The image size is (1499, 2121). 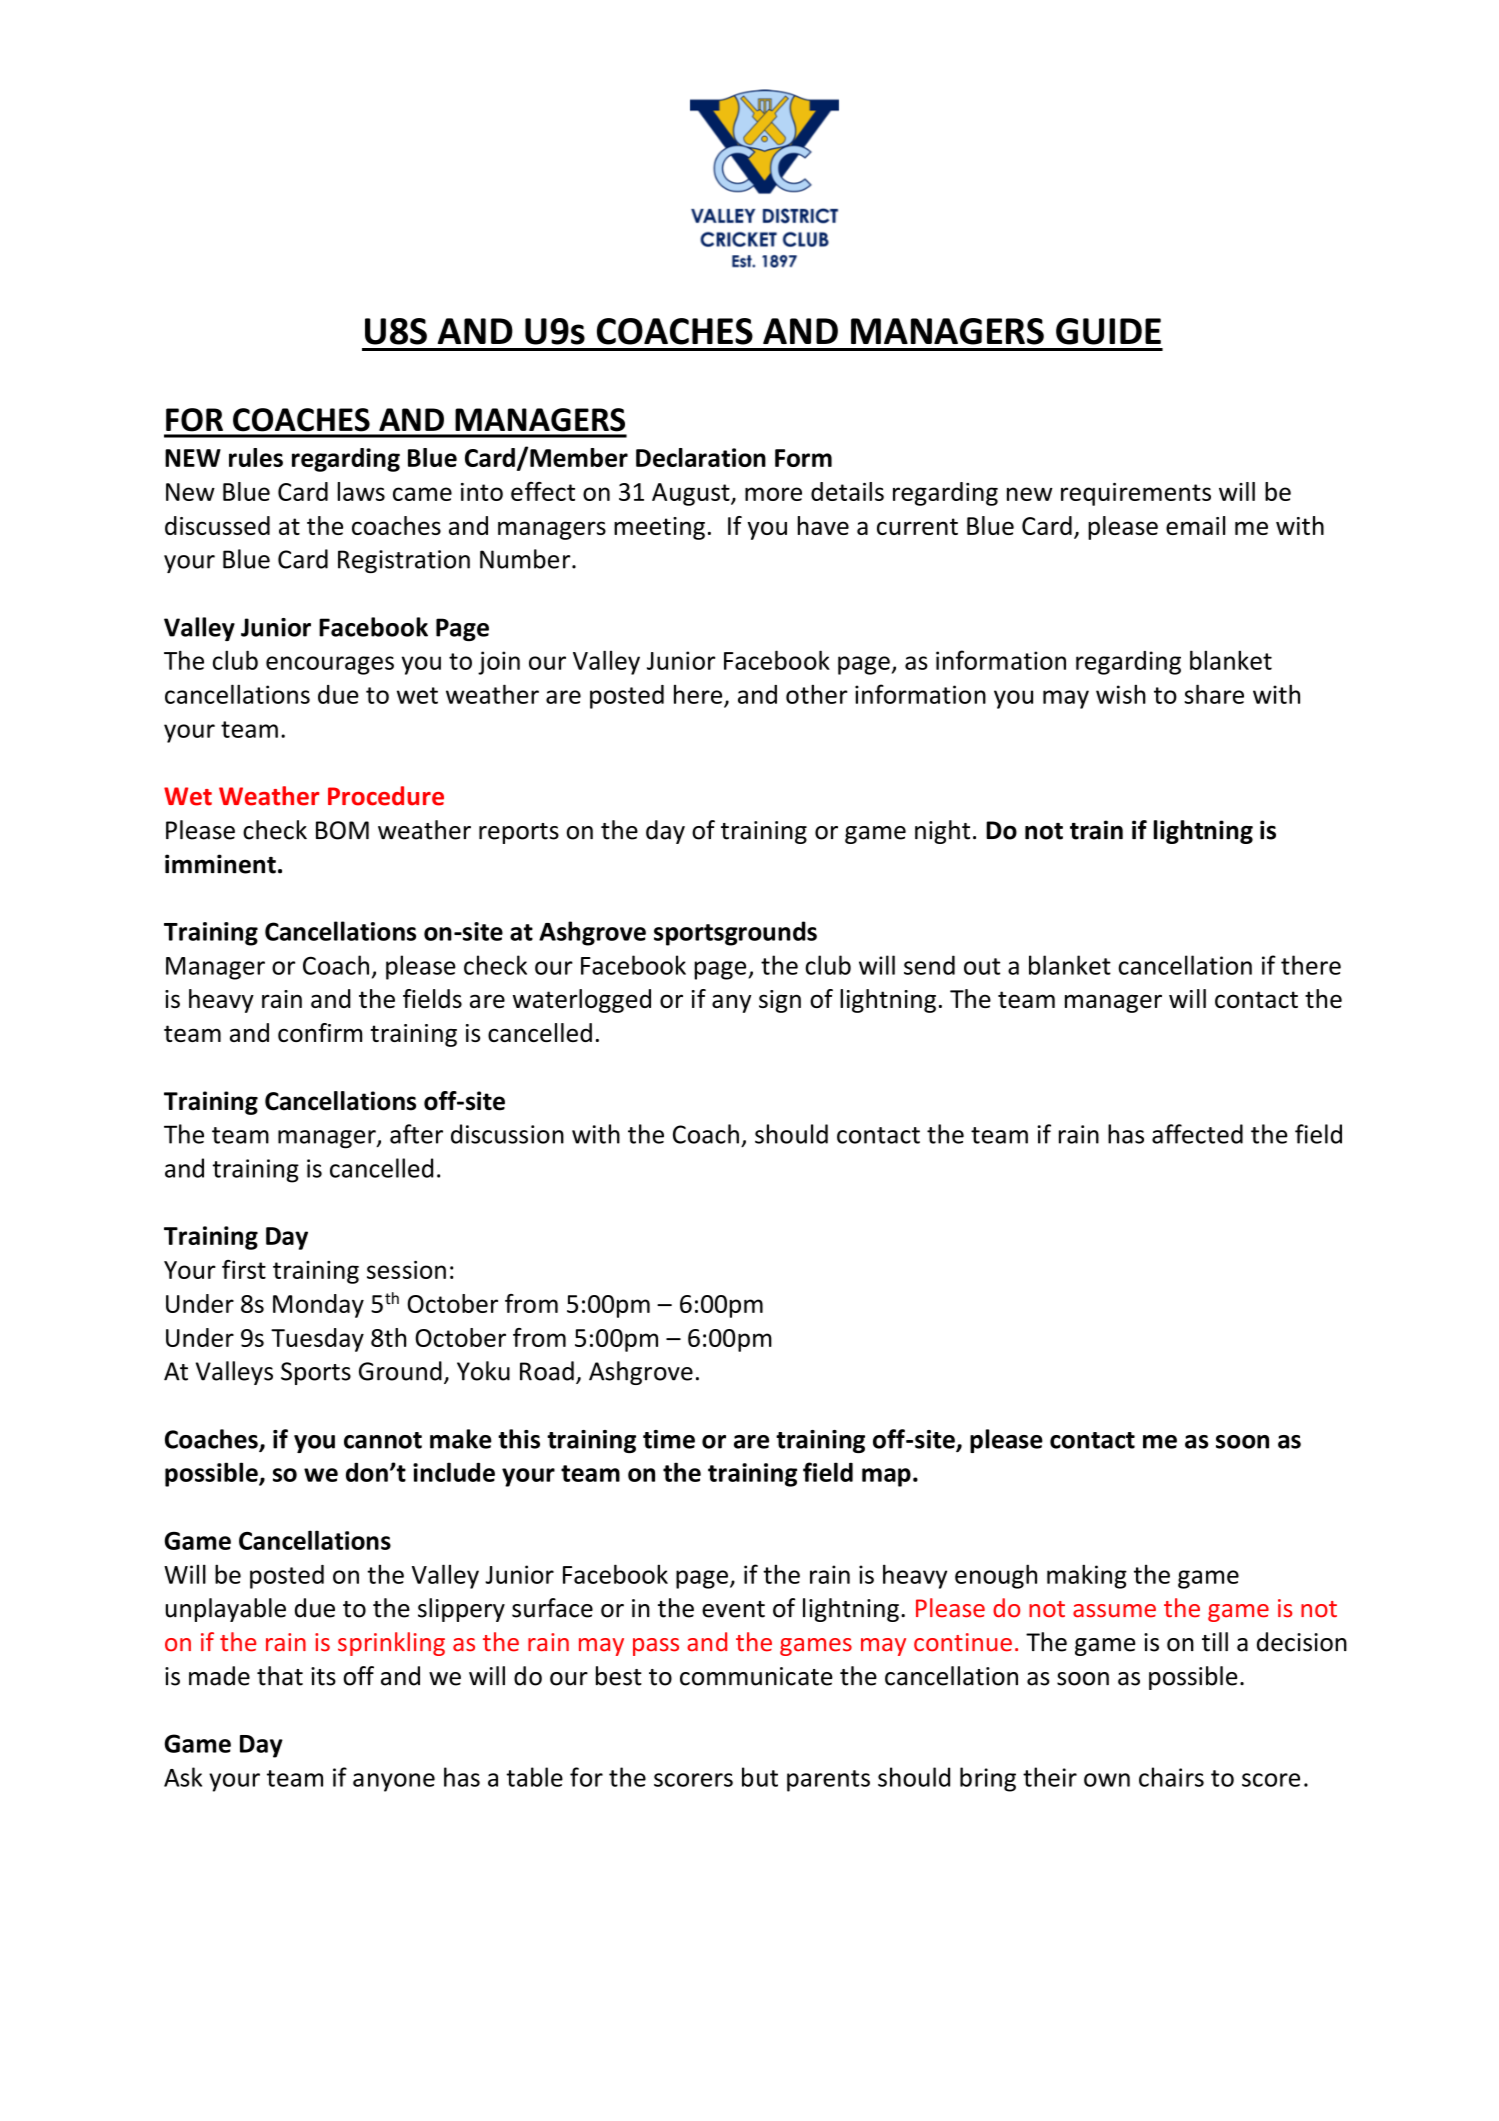 I want to click on share, so click(x=1214, y=694).
